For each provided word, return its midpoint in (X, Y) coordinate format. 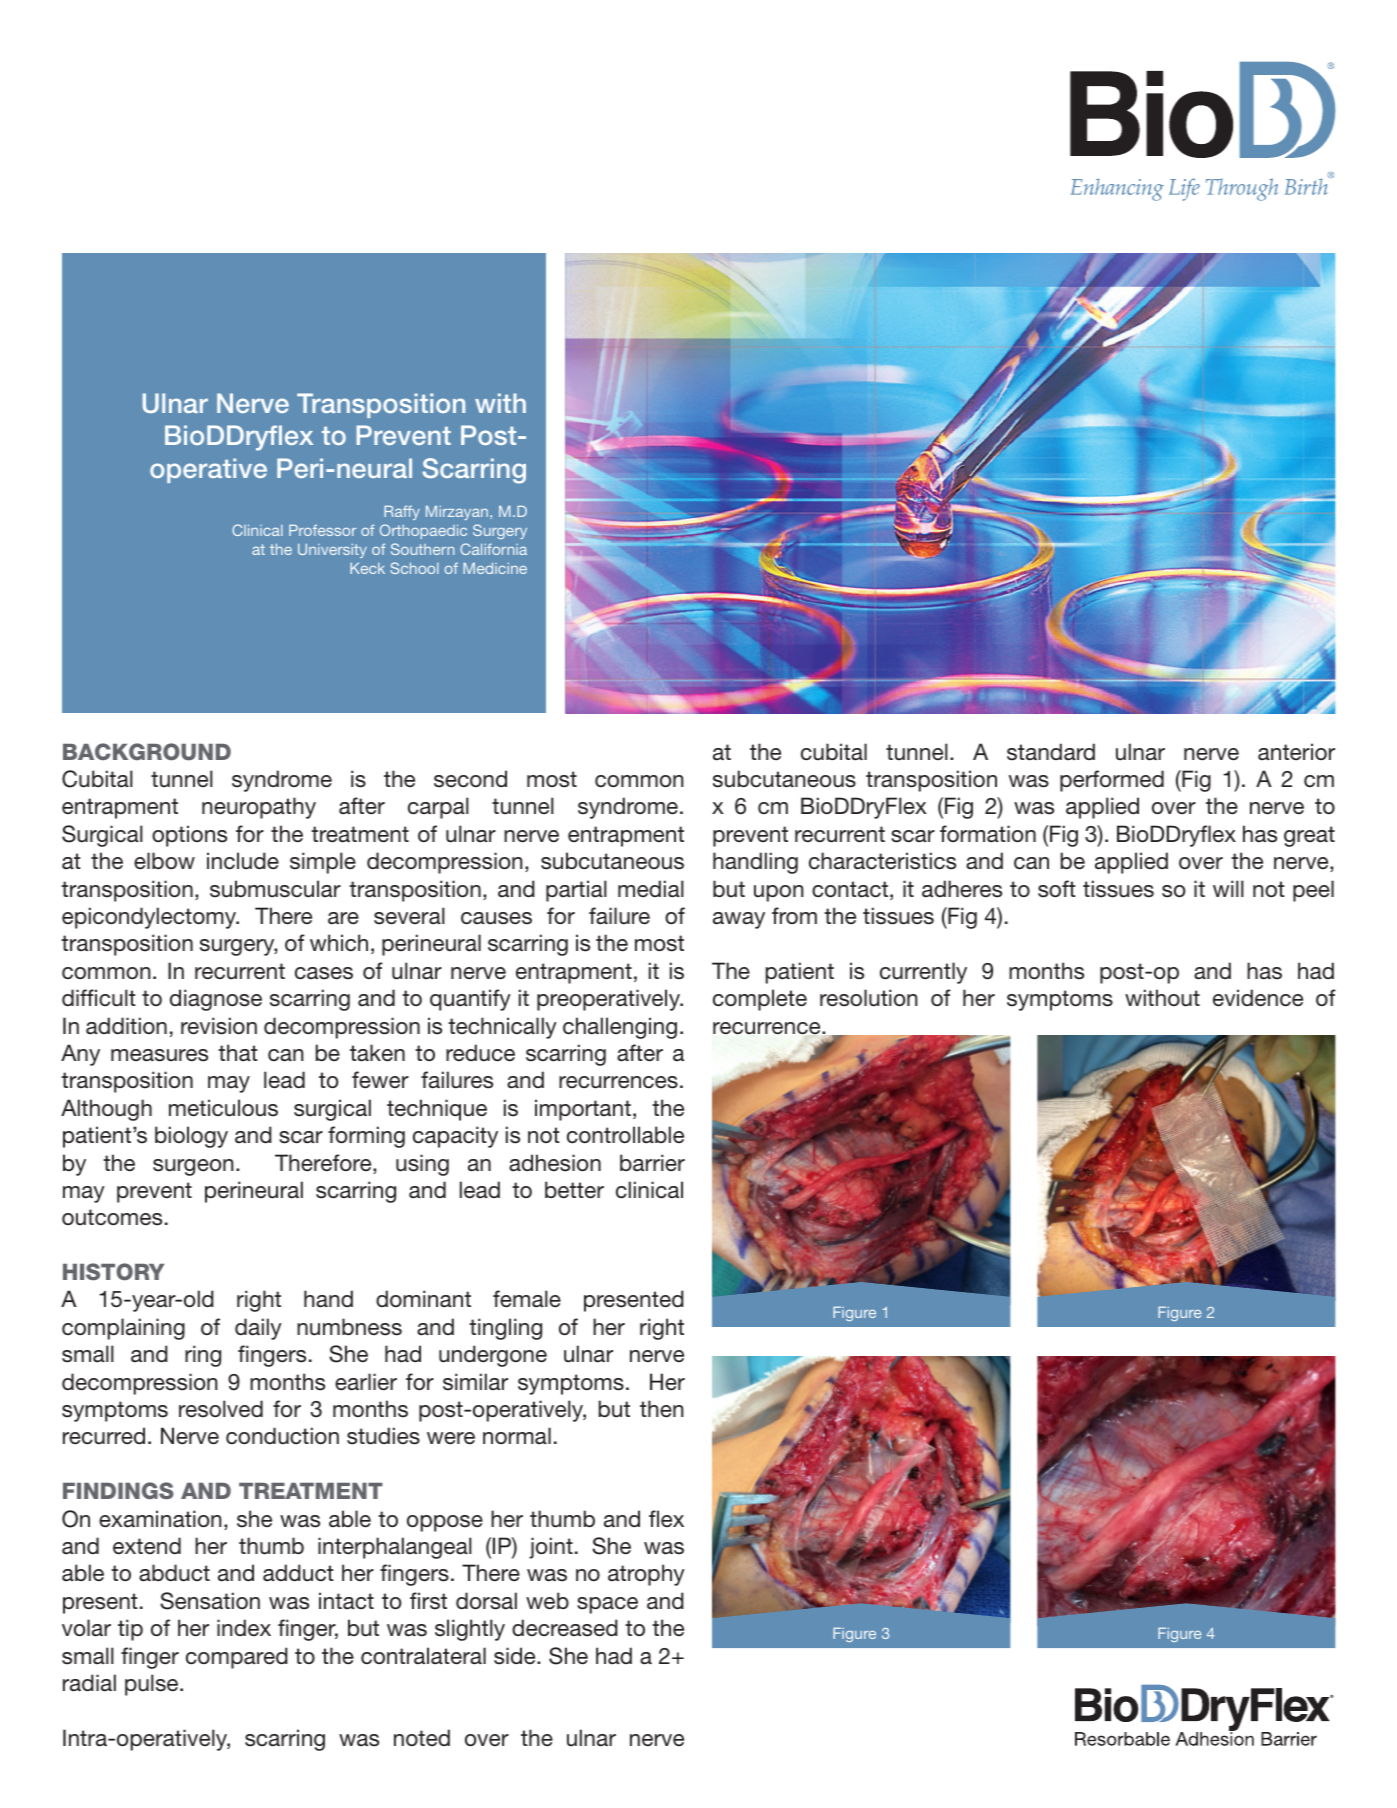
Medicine (495, 568)
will (1228, 888)
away (739, 920)
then (662, 1409)
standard (1051, 752)
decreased (565, 1628)
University (332, 551)
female (527, 1299)
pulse (153, 1685)
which (339, 942)
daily (258, 1329)
